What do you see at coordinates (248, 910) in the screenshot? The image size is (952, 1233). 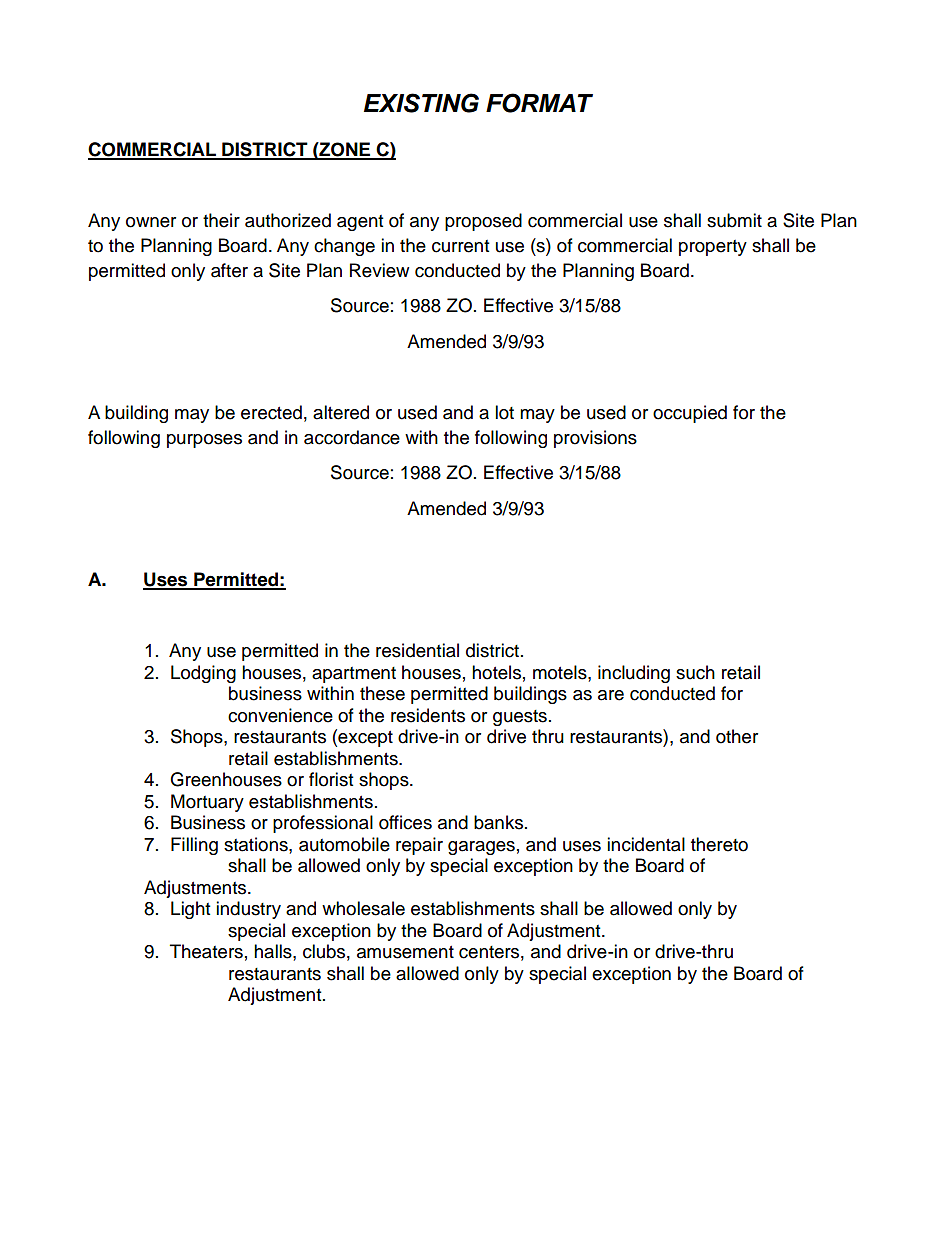 I see `industry` at bounding box center [248, 910].
